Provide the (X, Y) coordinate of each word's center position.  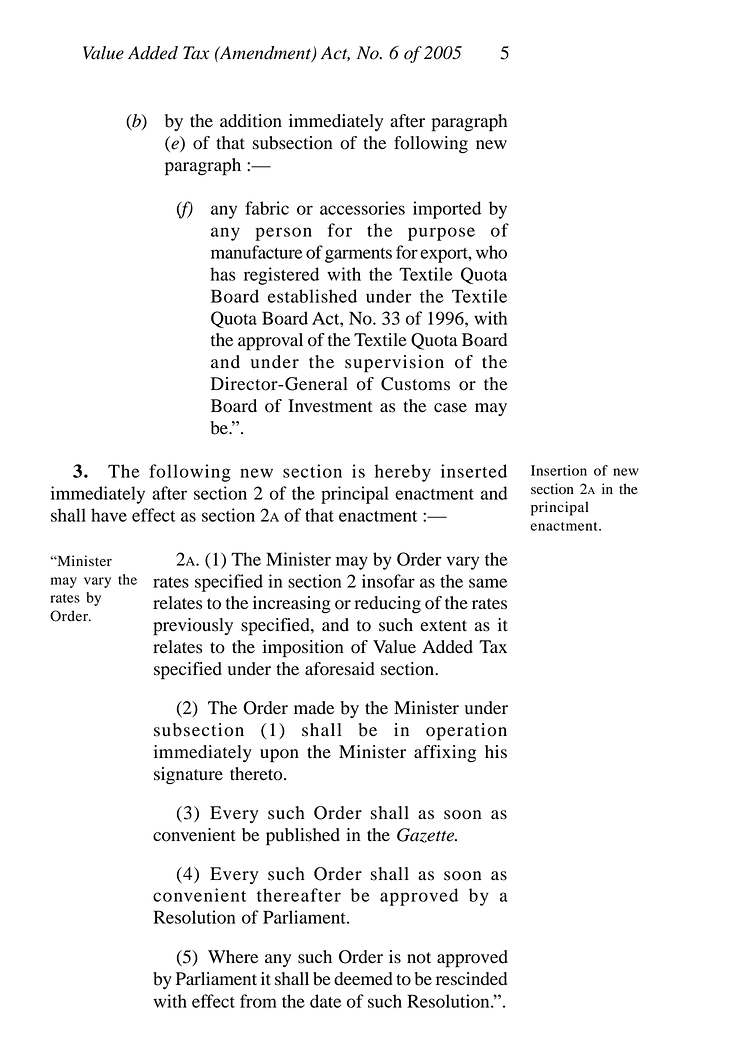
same (488, 583)
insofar (388, 581)
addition (251, 121)
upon (279, 756)
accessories (362, 208)
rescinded (471, 979)
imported (447, 210)
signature (188, 776)
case (450, 408)
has (222, 274)
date (325, 1001)
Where (233, 957)
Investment (330, 406)
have (109, 515)
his (496, 752)
